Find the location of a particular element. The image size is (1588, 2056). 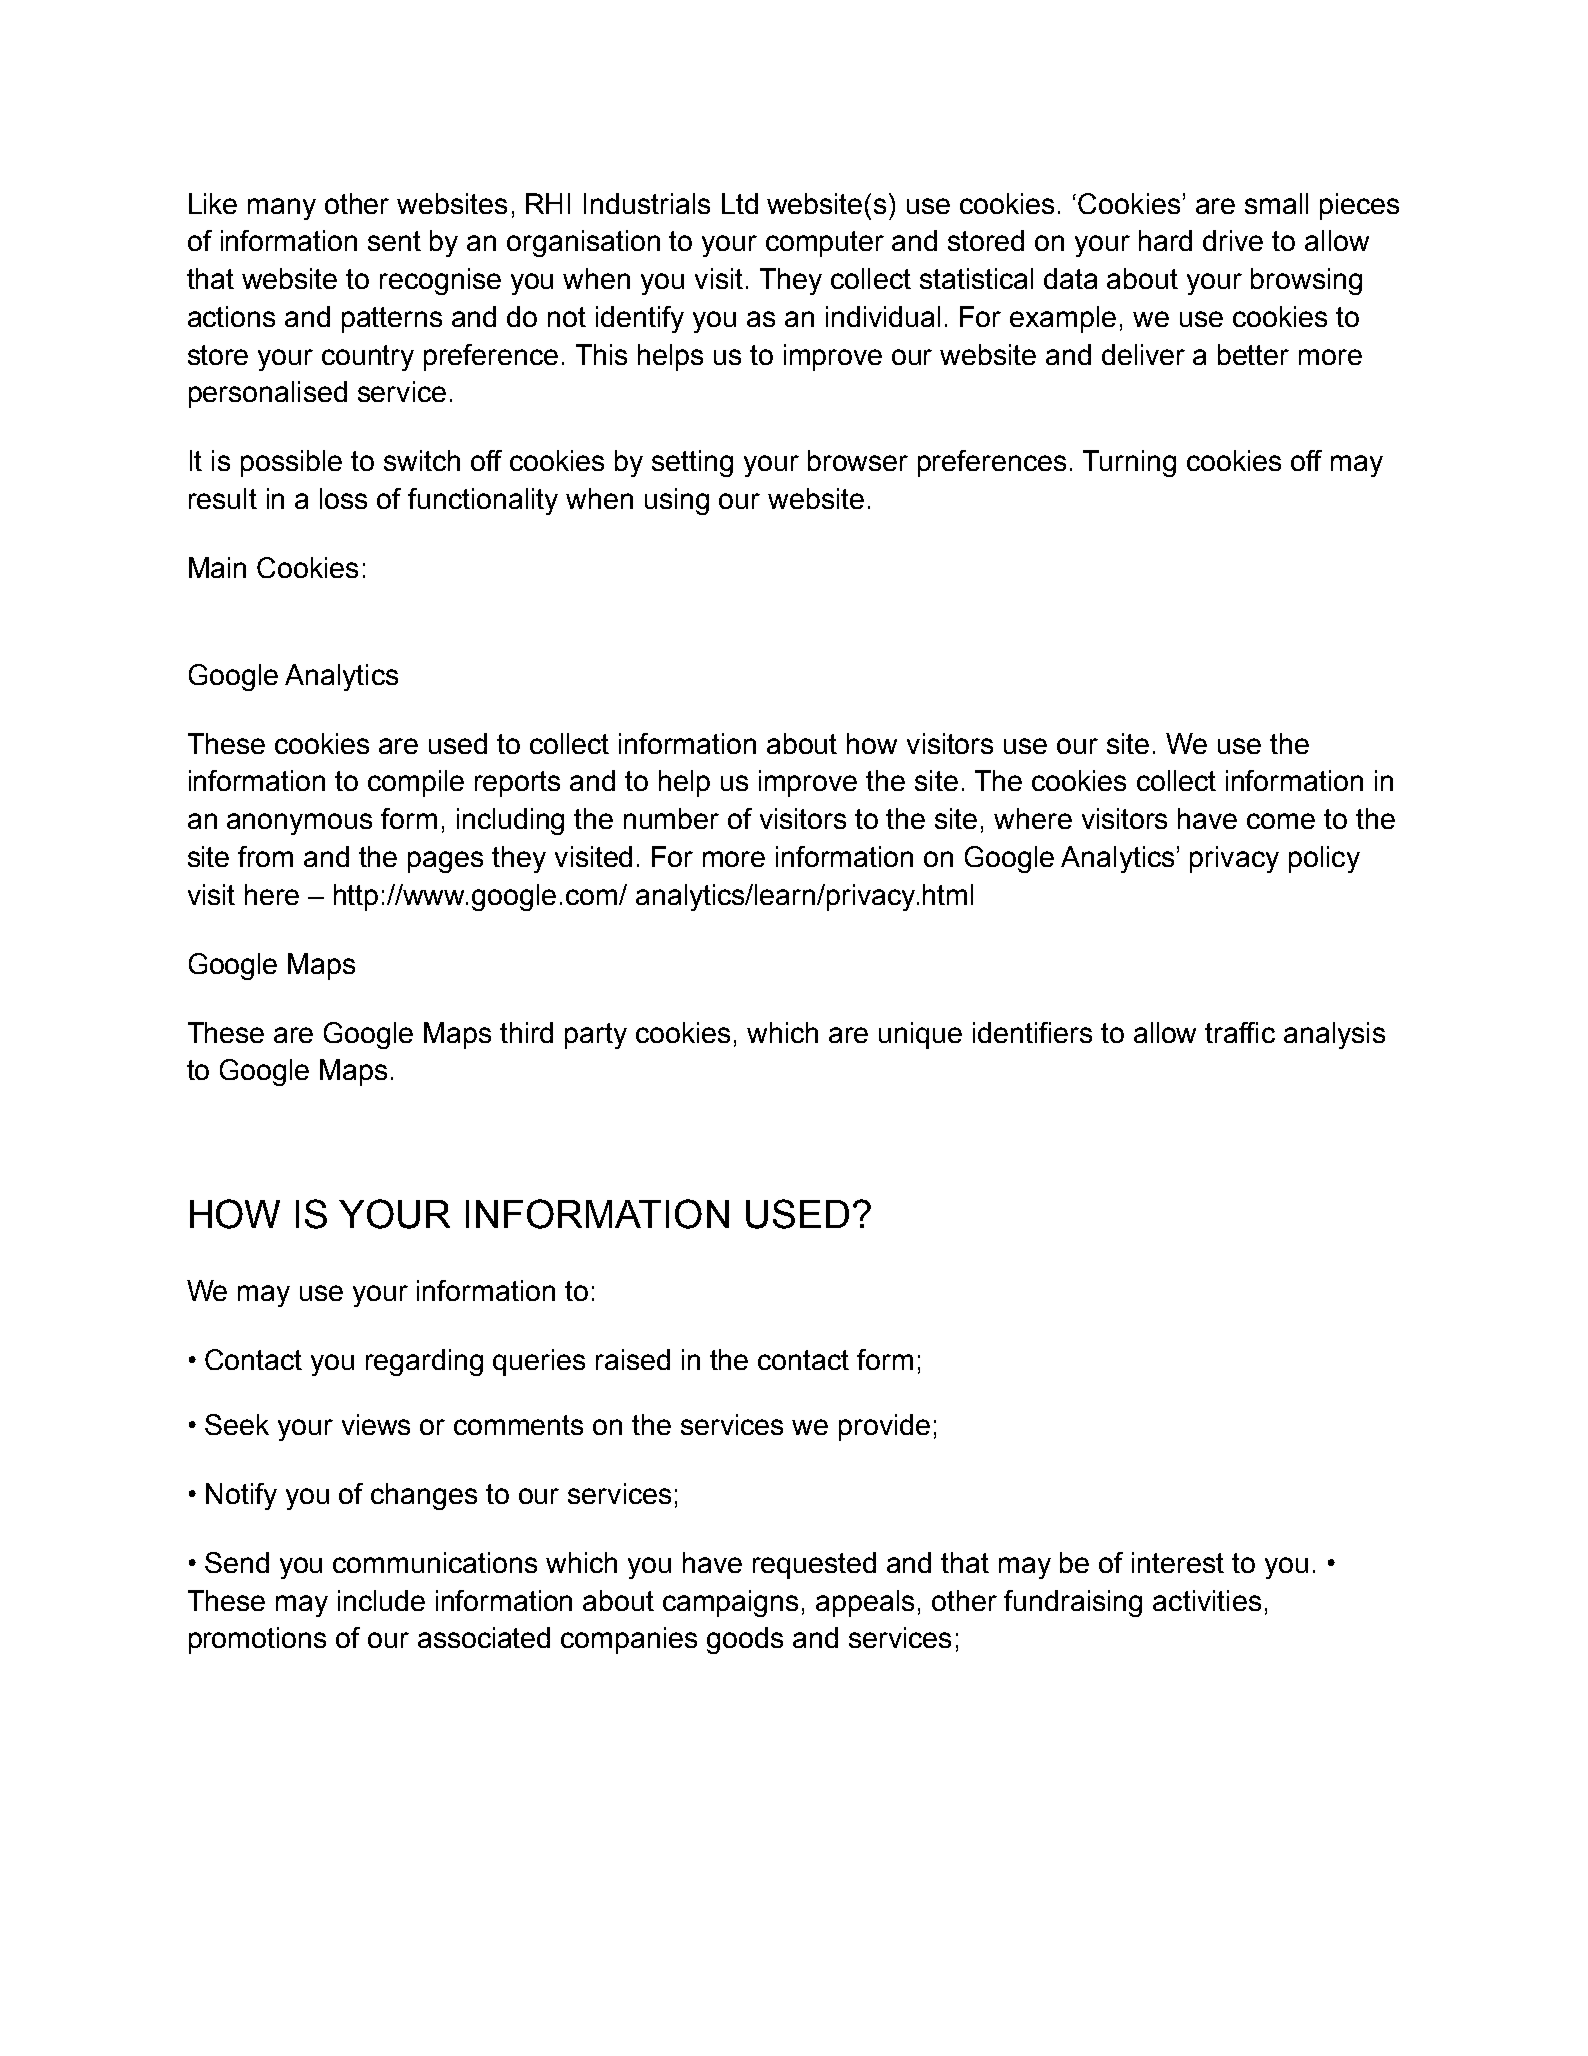

policy is located at coordinates (1324, 859).
